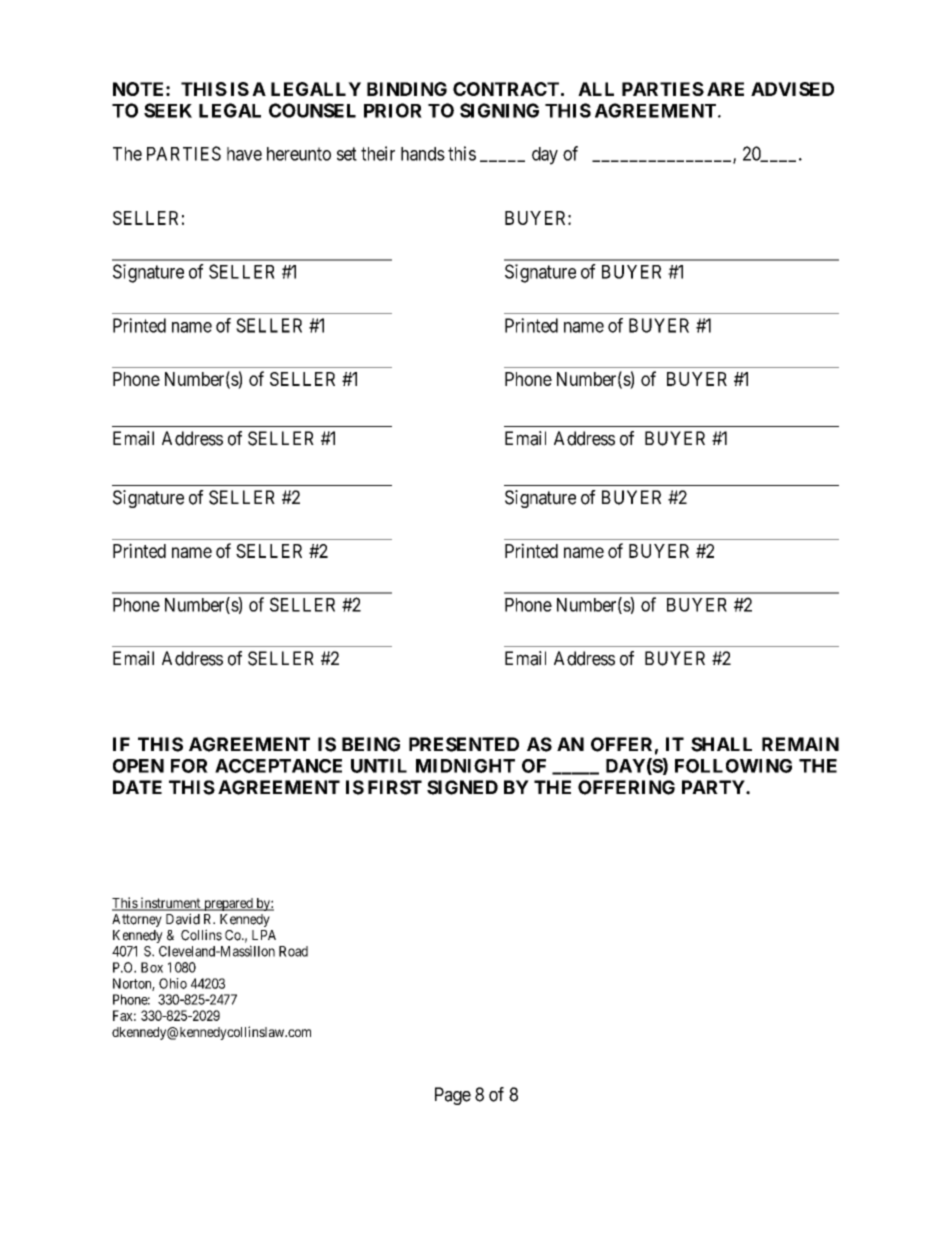  I want to click on Ohio, so click(173, 983).
